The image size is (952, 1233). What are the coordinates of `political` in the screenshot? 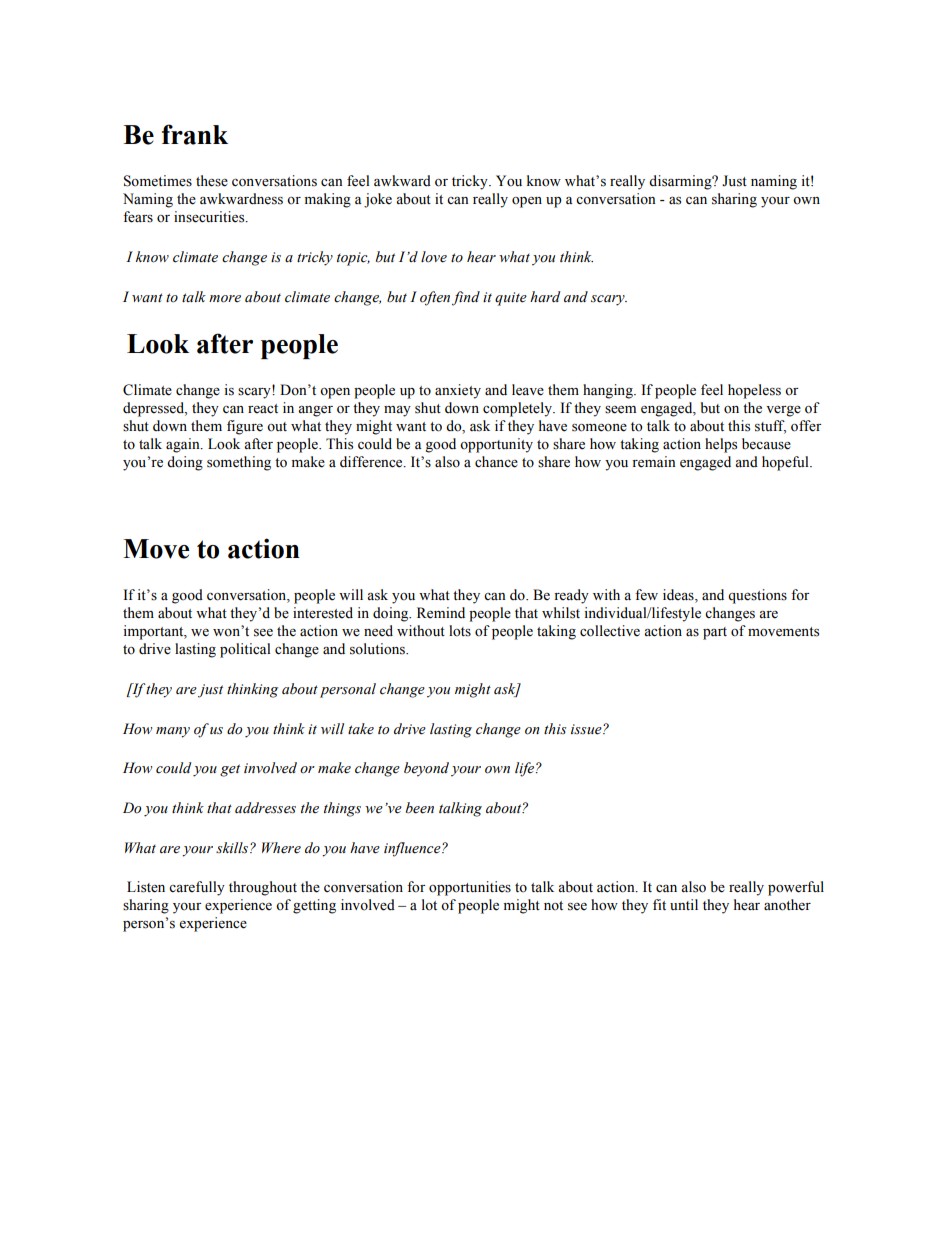 It's located at (245, 650).
